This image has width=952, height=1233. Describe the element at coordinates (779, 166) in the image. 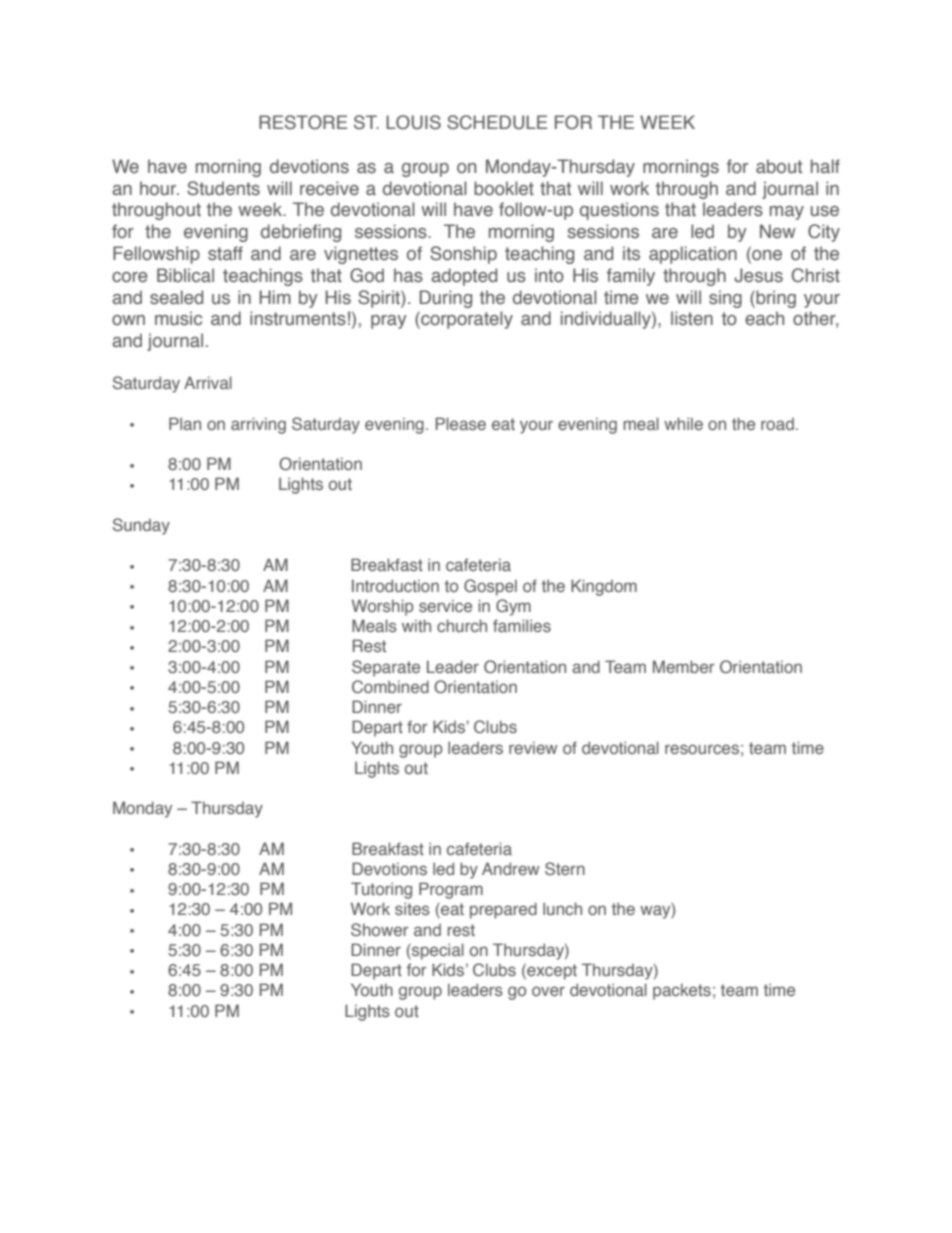

I see `about` at that location.
